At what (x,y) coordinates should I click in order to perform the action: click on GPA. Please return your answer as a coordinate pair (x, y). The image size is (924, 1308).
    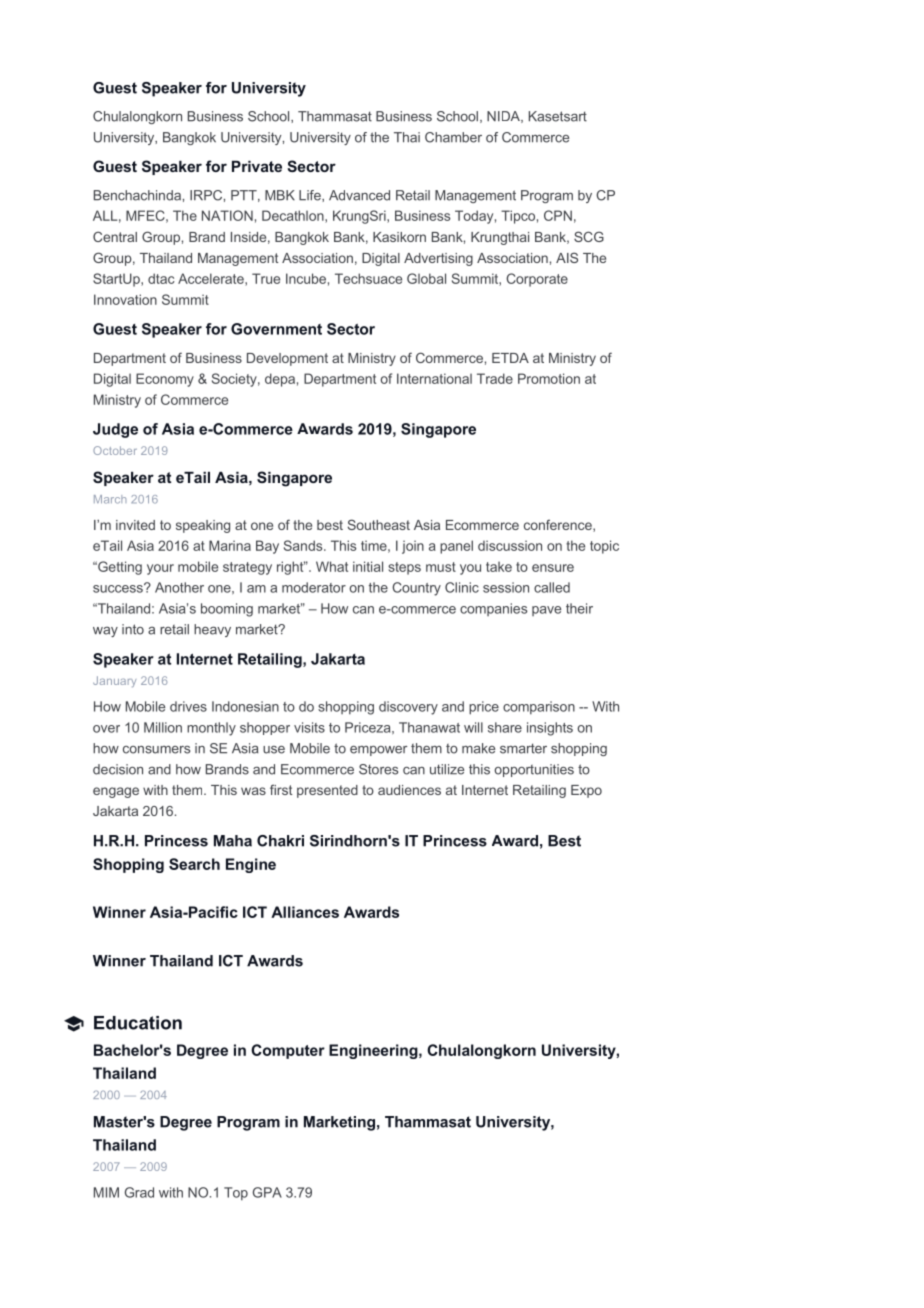
    Looking at the image, I should click on (267, 1192).
